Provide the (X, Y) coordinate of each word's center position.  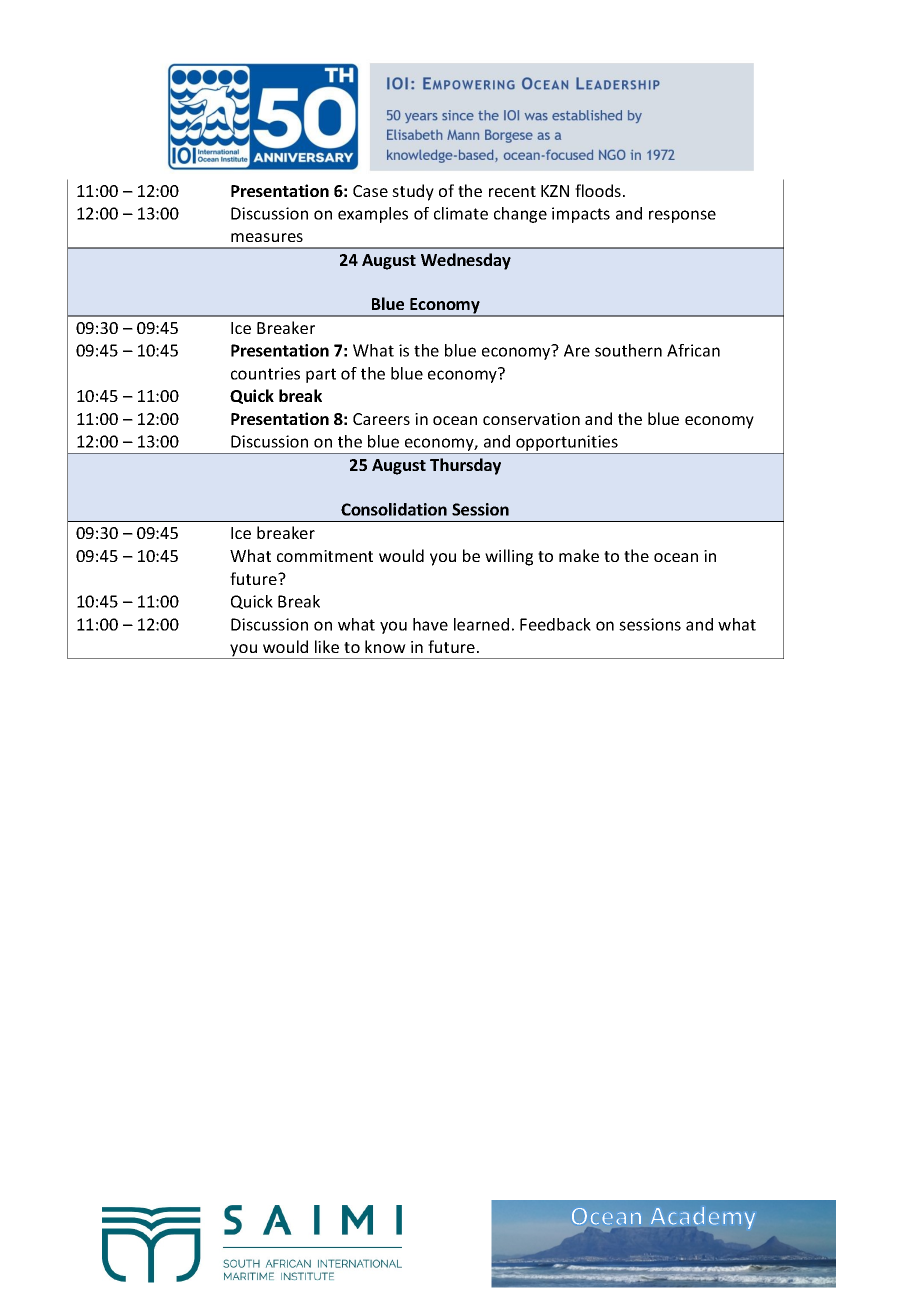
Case (370, 191)
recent (512, 191)
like (327, 646)
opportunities (567, 444)
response (682, 216)
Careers (381, 419)
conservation (531, 419)
